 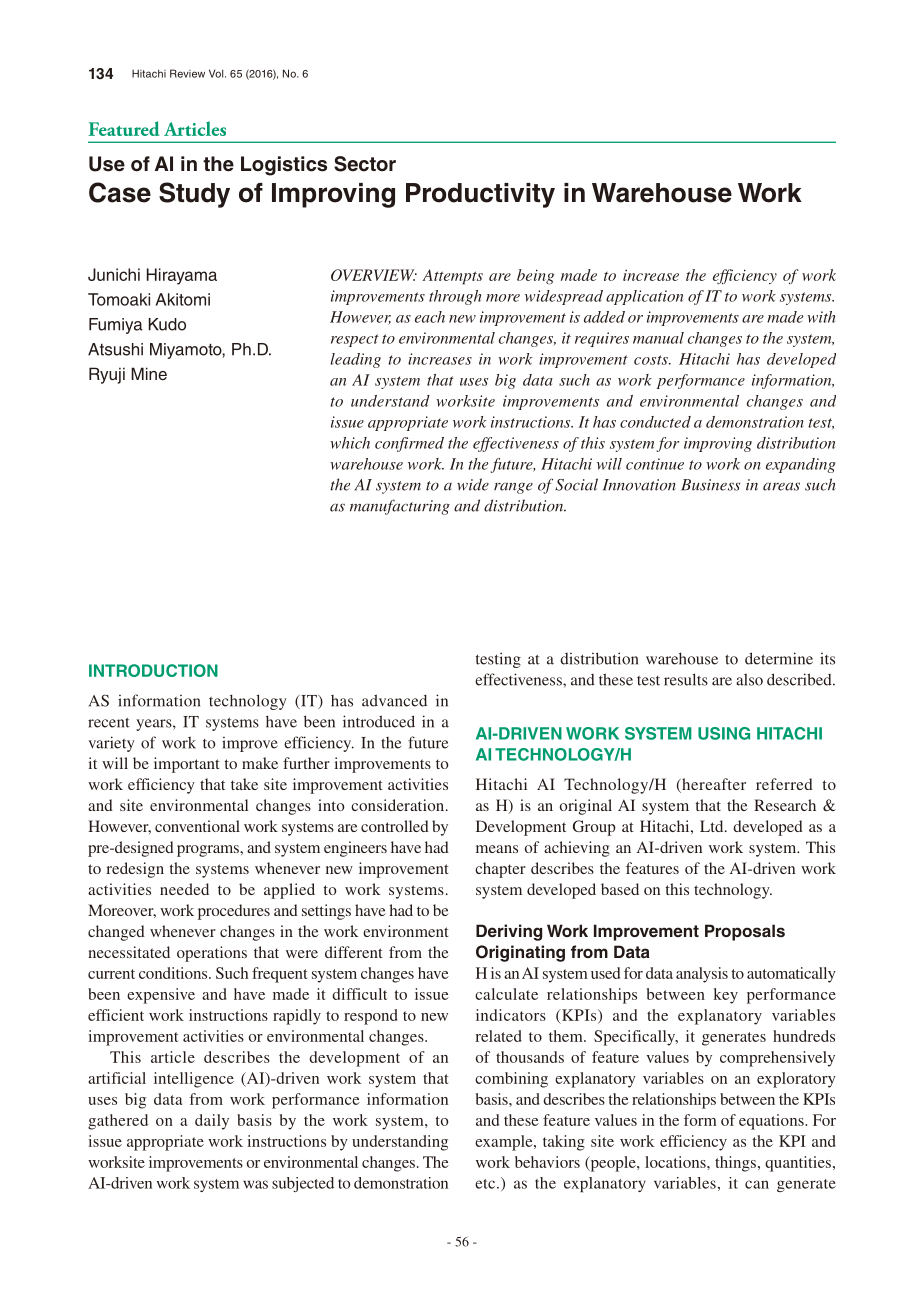 I want to click on Business, so click(x=710, y=485).
